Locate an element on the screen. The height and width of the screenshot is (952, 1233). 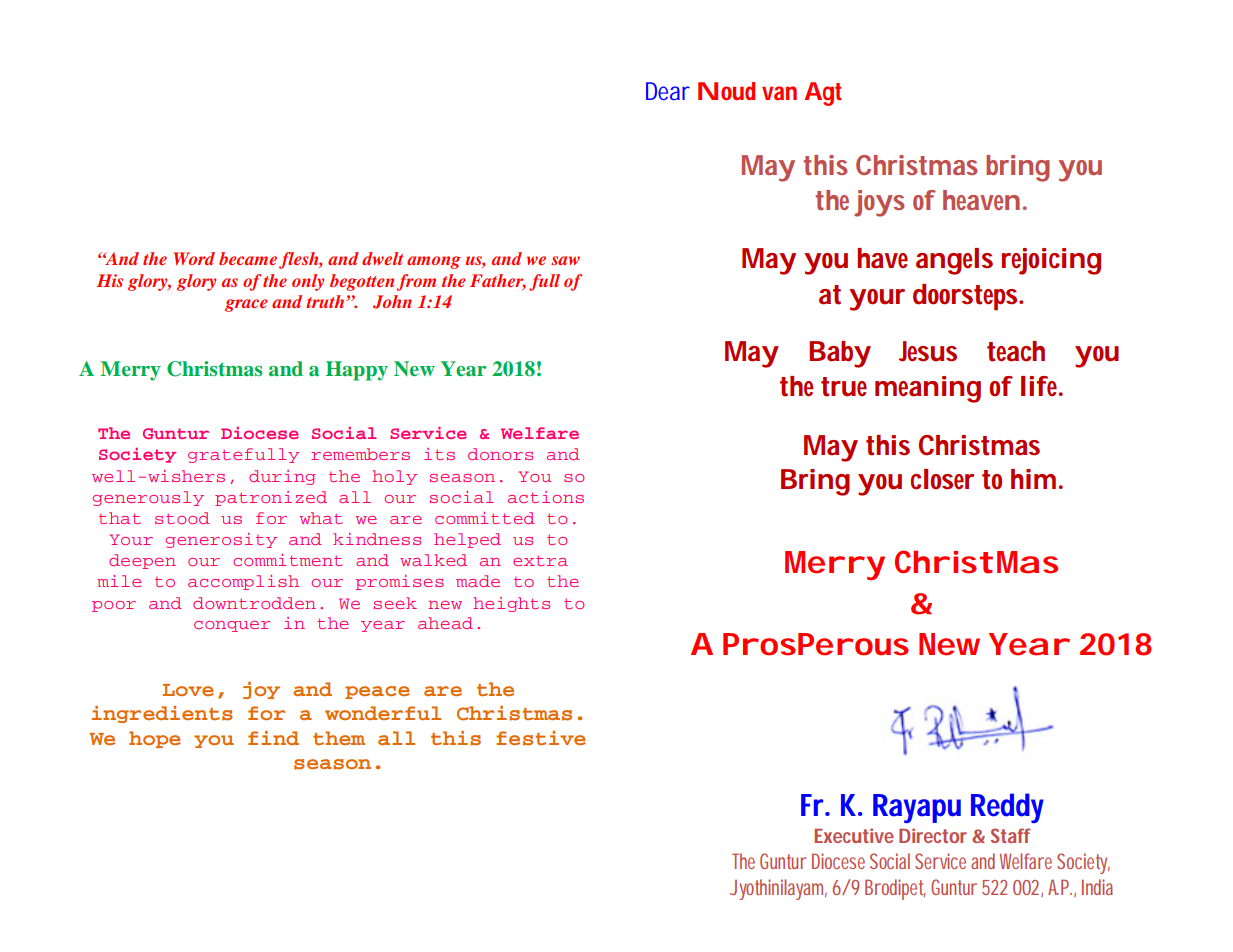
festive is located at coordinates (541, 738).
